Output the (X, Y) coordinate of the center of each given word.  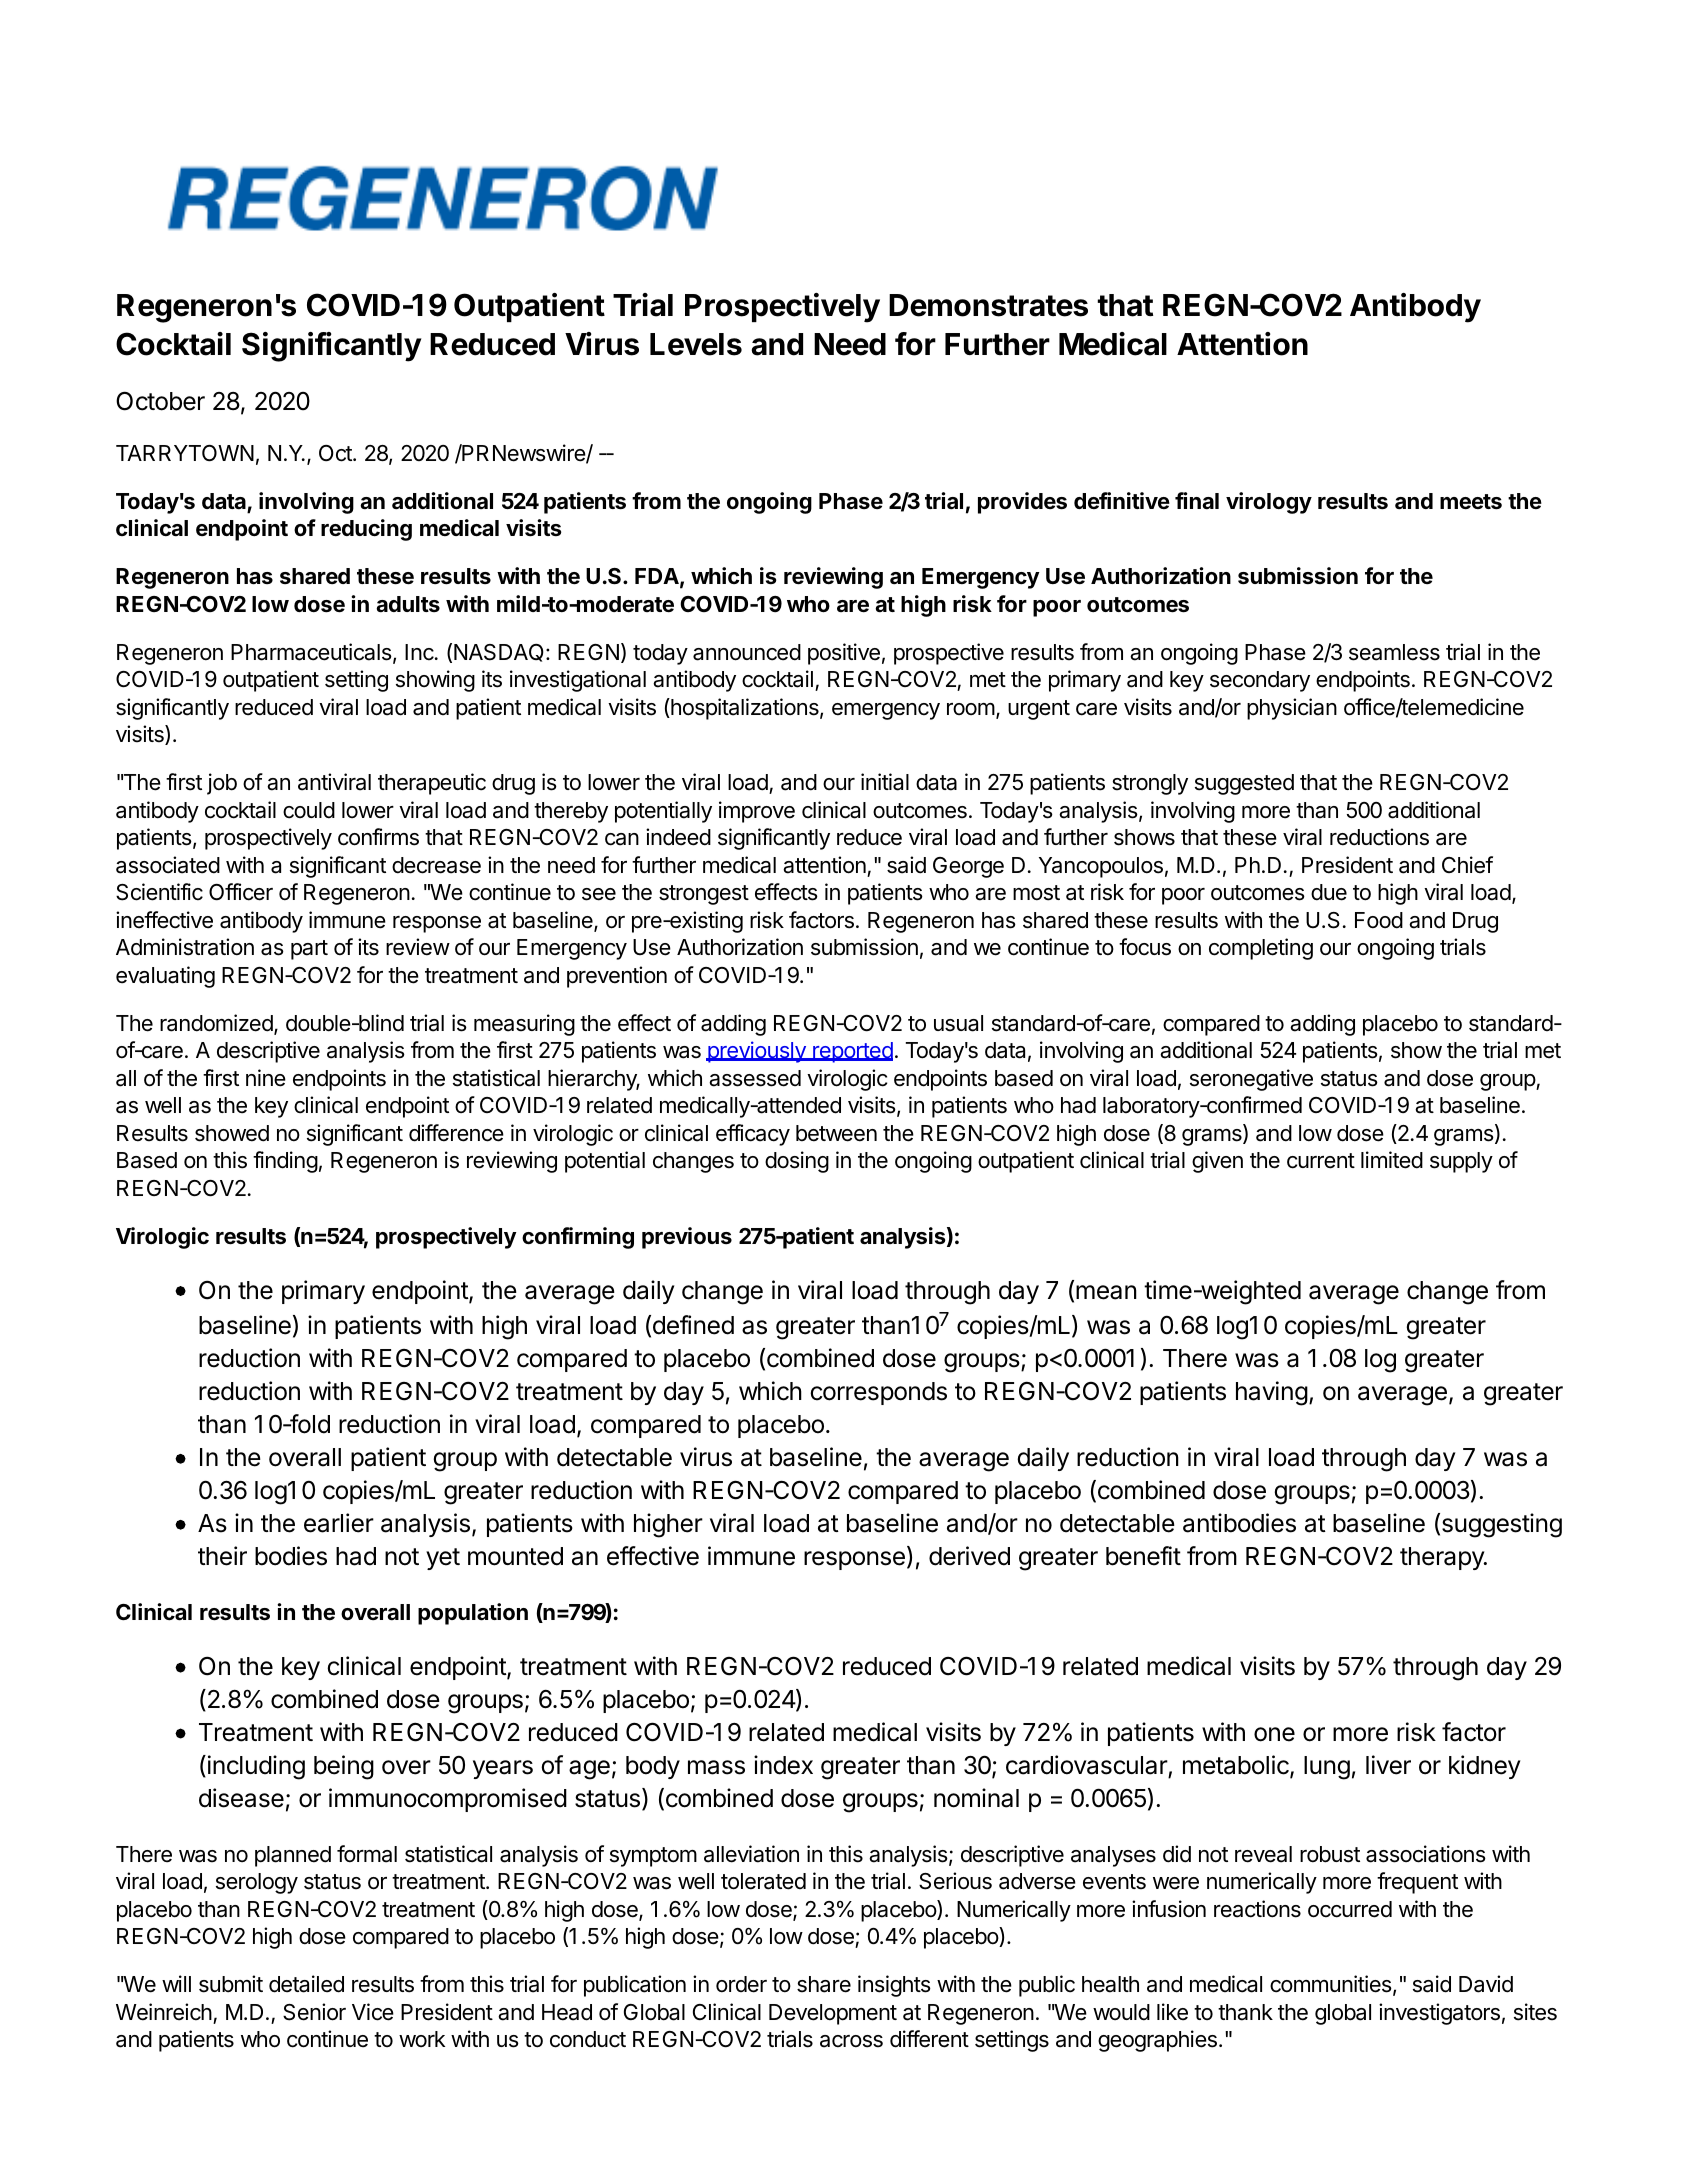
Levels (696, 344)
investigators (1439, 2014)
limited (1392, 1160)
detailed (306, 1984)
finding (285, 1162)
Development (833, 2014)
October (160, 401)
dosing (797, 1162)
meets (1471, 502)
